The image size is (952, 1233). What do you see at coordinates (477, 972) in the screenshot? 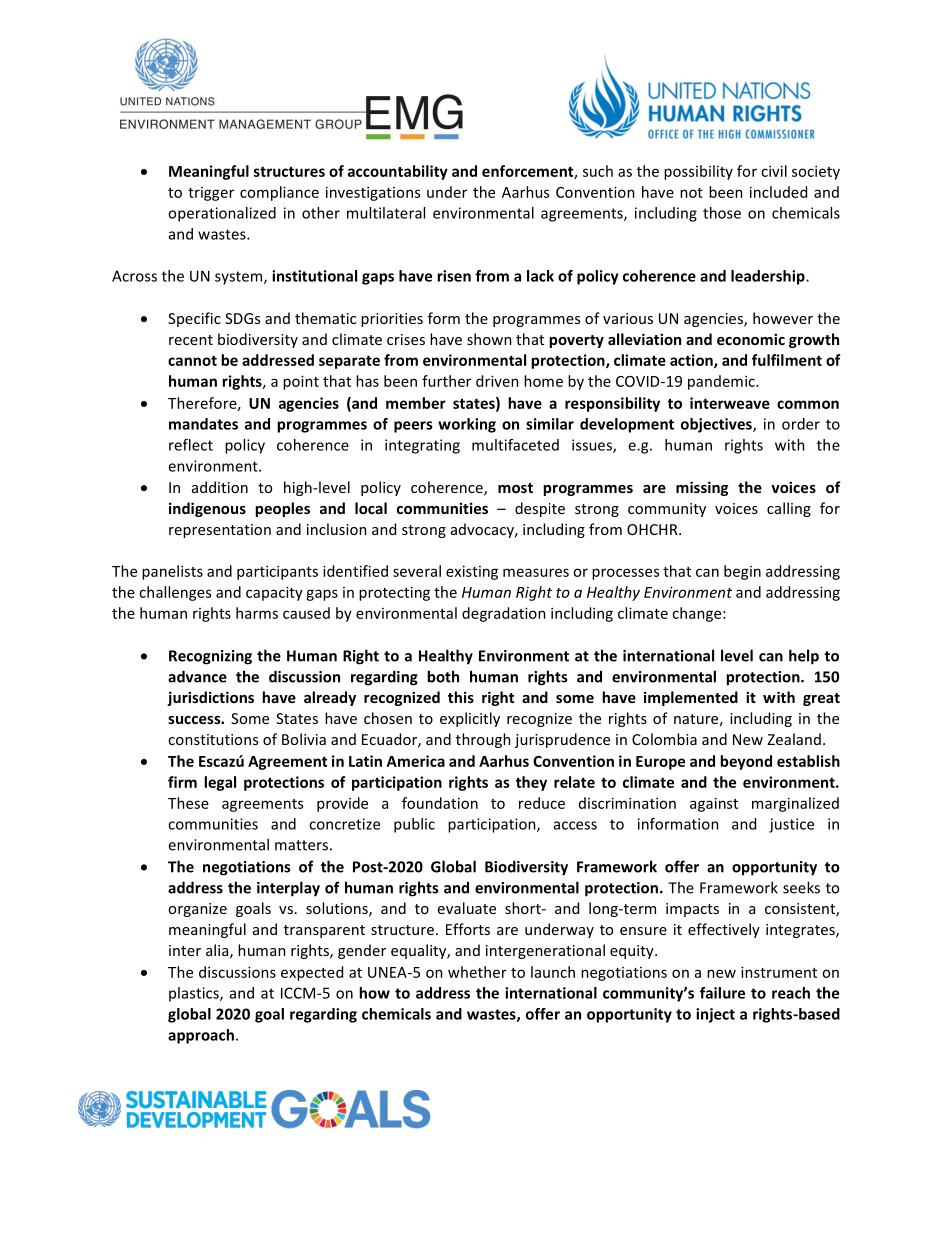
I see `whether` at bounding box center [477, 972].
